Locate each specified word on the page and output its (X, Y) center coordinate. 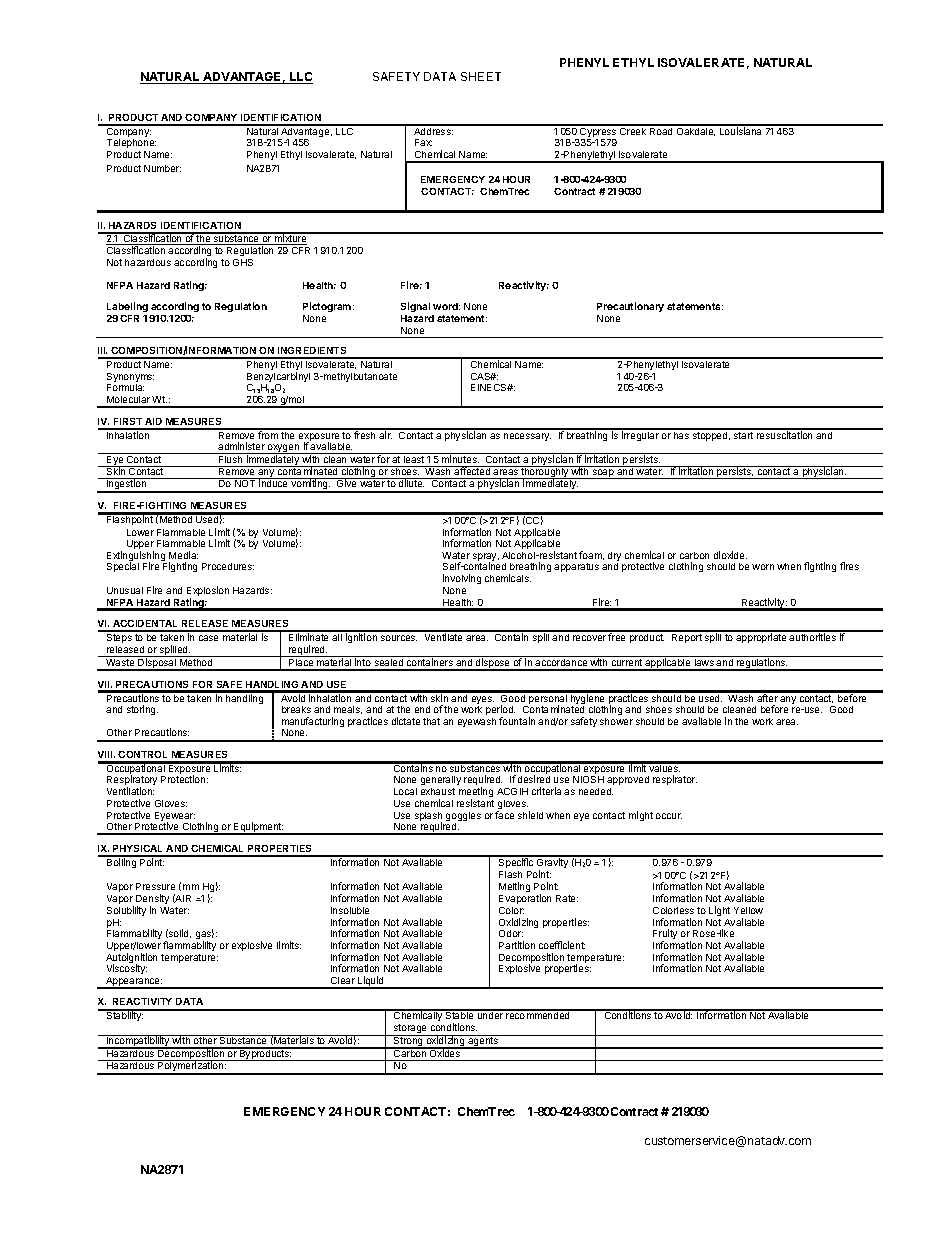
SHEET (481, 76)
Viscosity (127, 969)
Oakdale (695, 130)
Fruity (665, 935)
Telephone (131, 143)
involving (462, 579)
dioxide (730, 555)
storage (410, 1030)
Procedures (228, 566)
